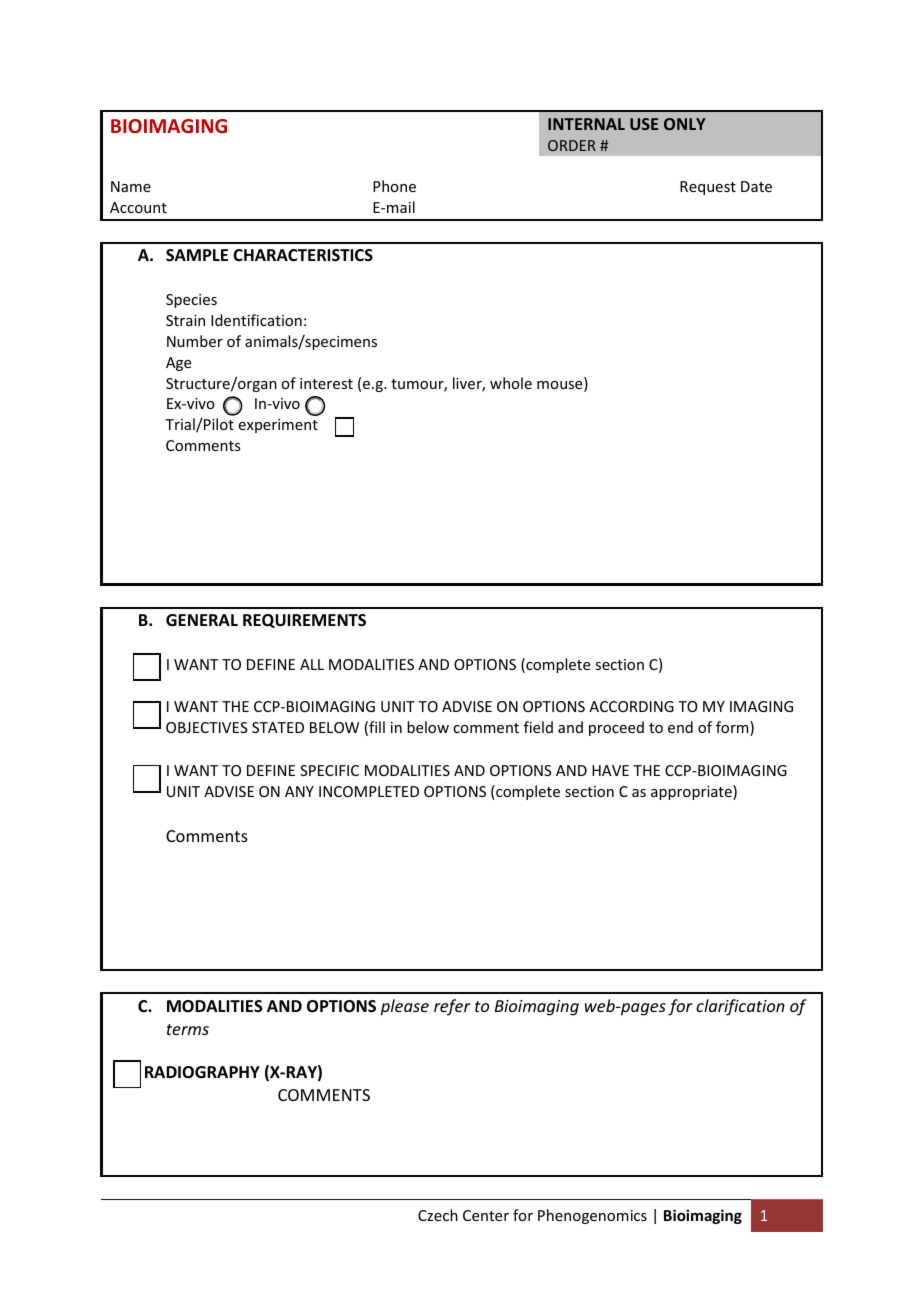 Image resolution: width=924 pixels, height=1308 pixels. Describe the element at coordinates (202, 620) in the page. I see `GENERAL` at that location.
